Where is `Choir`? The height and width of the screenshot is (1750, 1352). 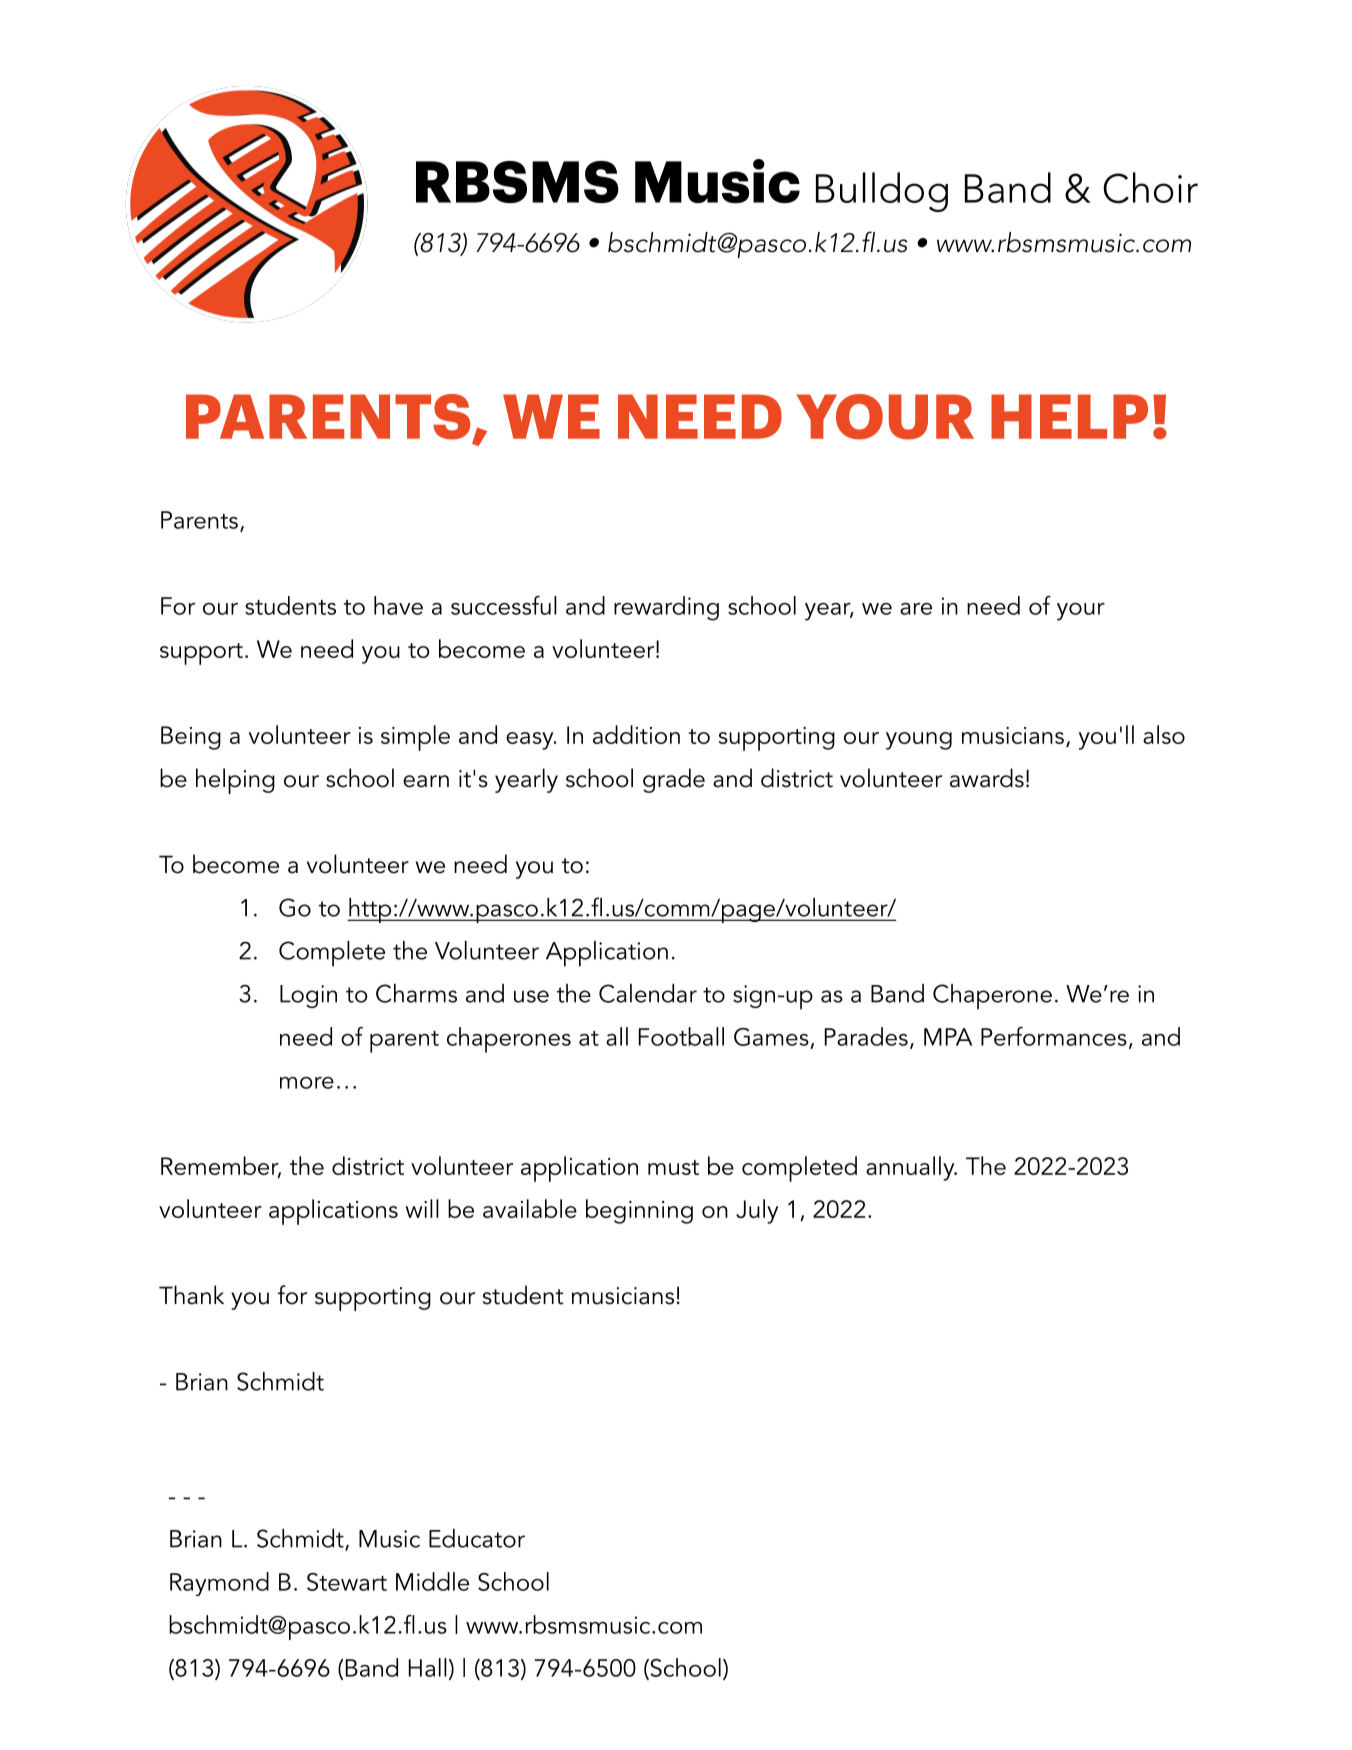
Choir is located at coordinates (1150, 188).
